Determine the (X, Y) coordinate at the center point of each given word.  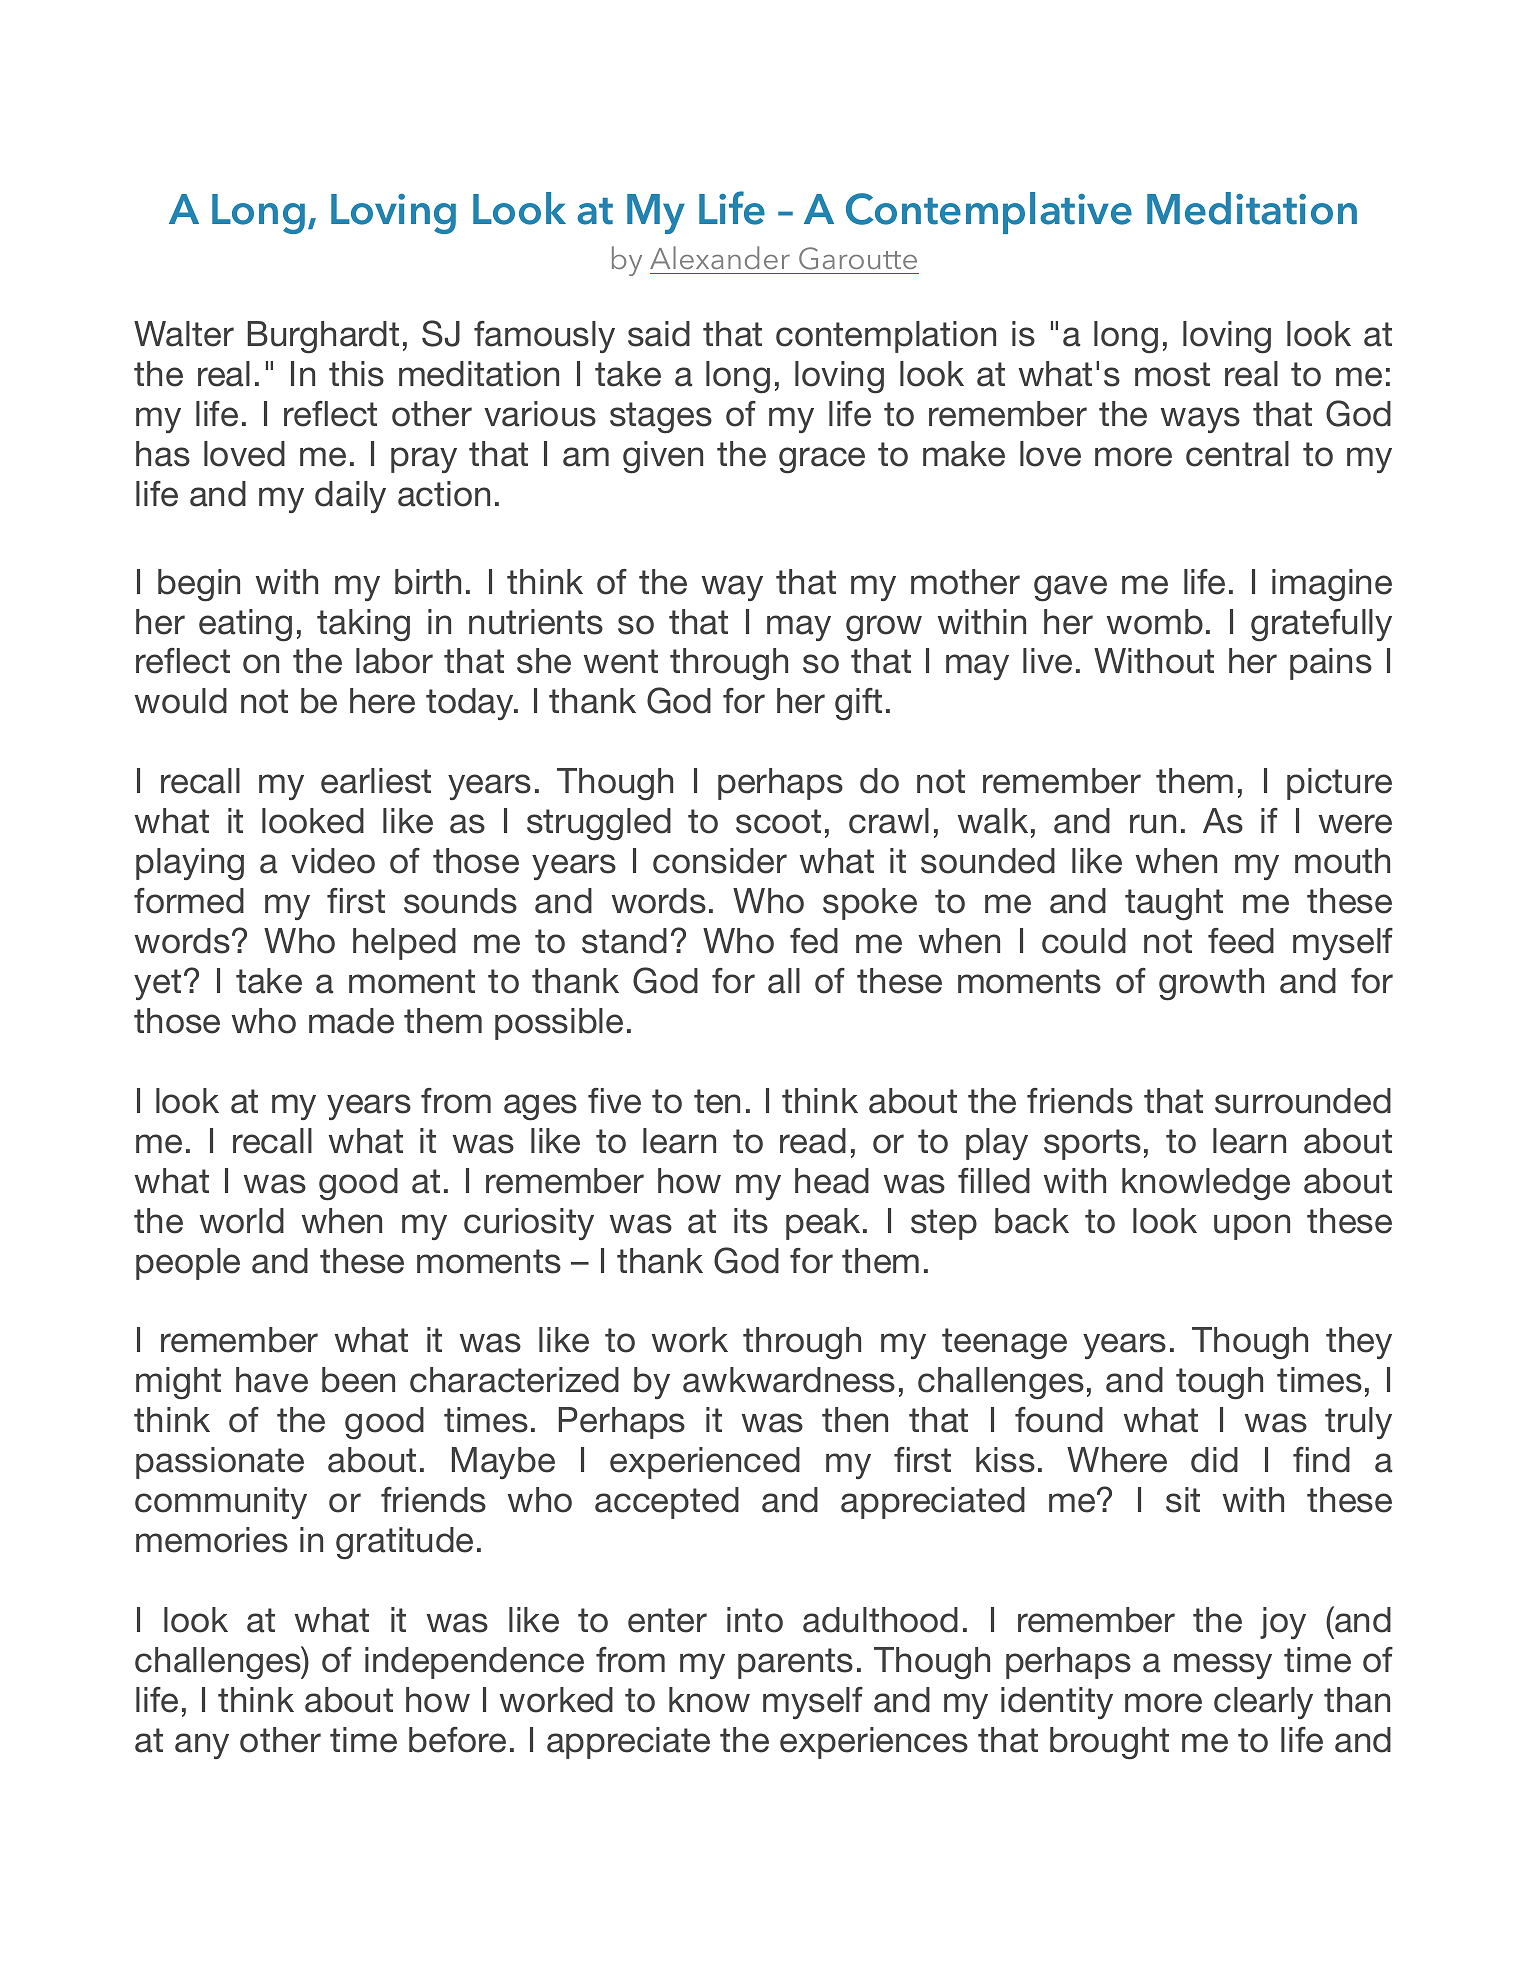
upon (1252, 1227)
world (242, 1221)
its (751, 1221)
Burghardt (323, 337)
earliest (376, 781)
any (202, 1746)
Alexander (720, 257)
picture (1339, 784)
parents (795, 1663)
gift (858, 704)
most (1172, 374)
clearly (1263, 1703)
